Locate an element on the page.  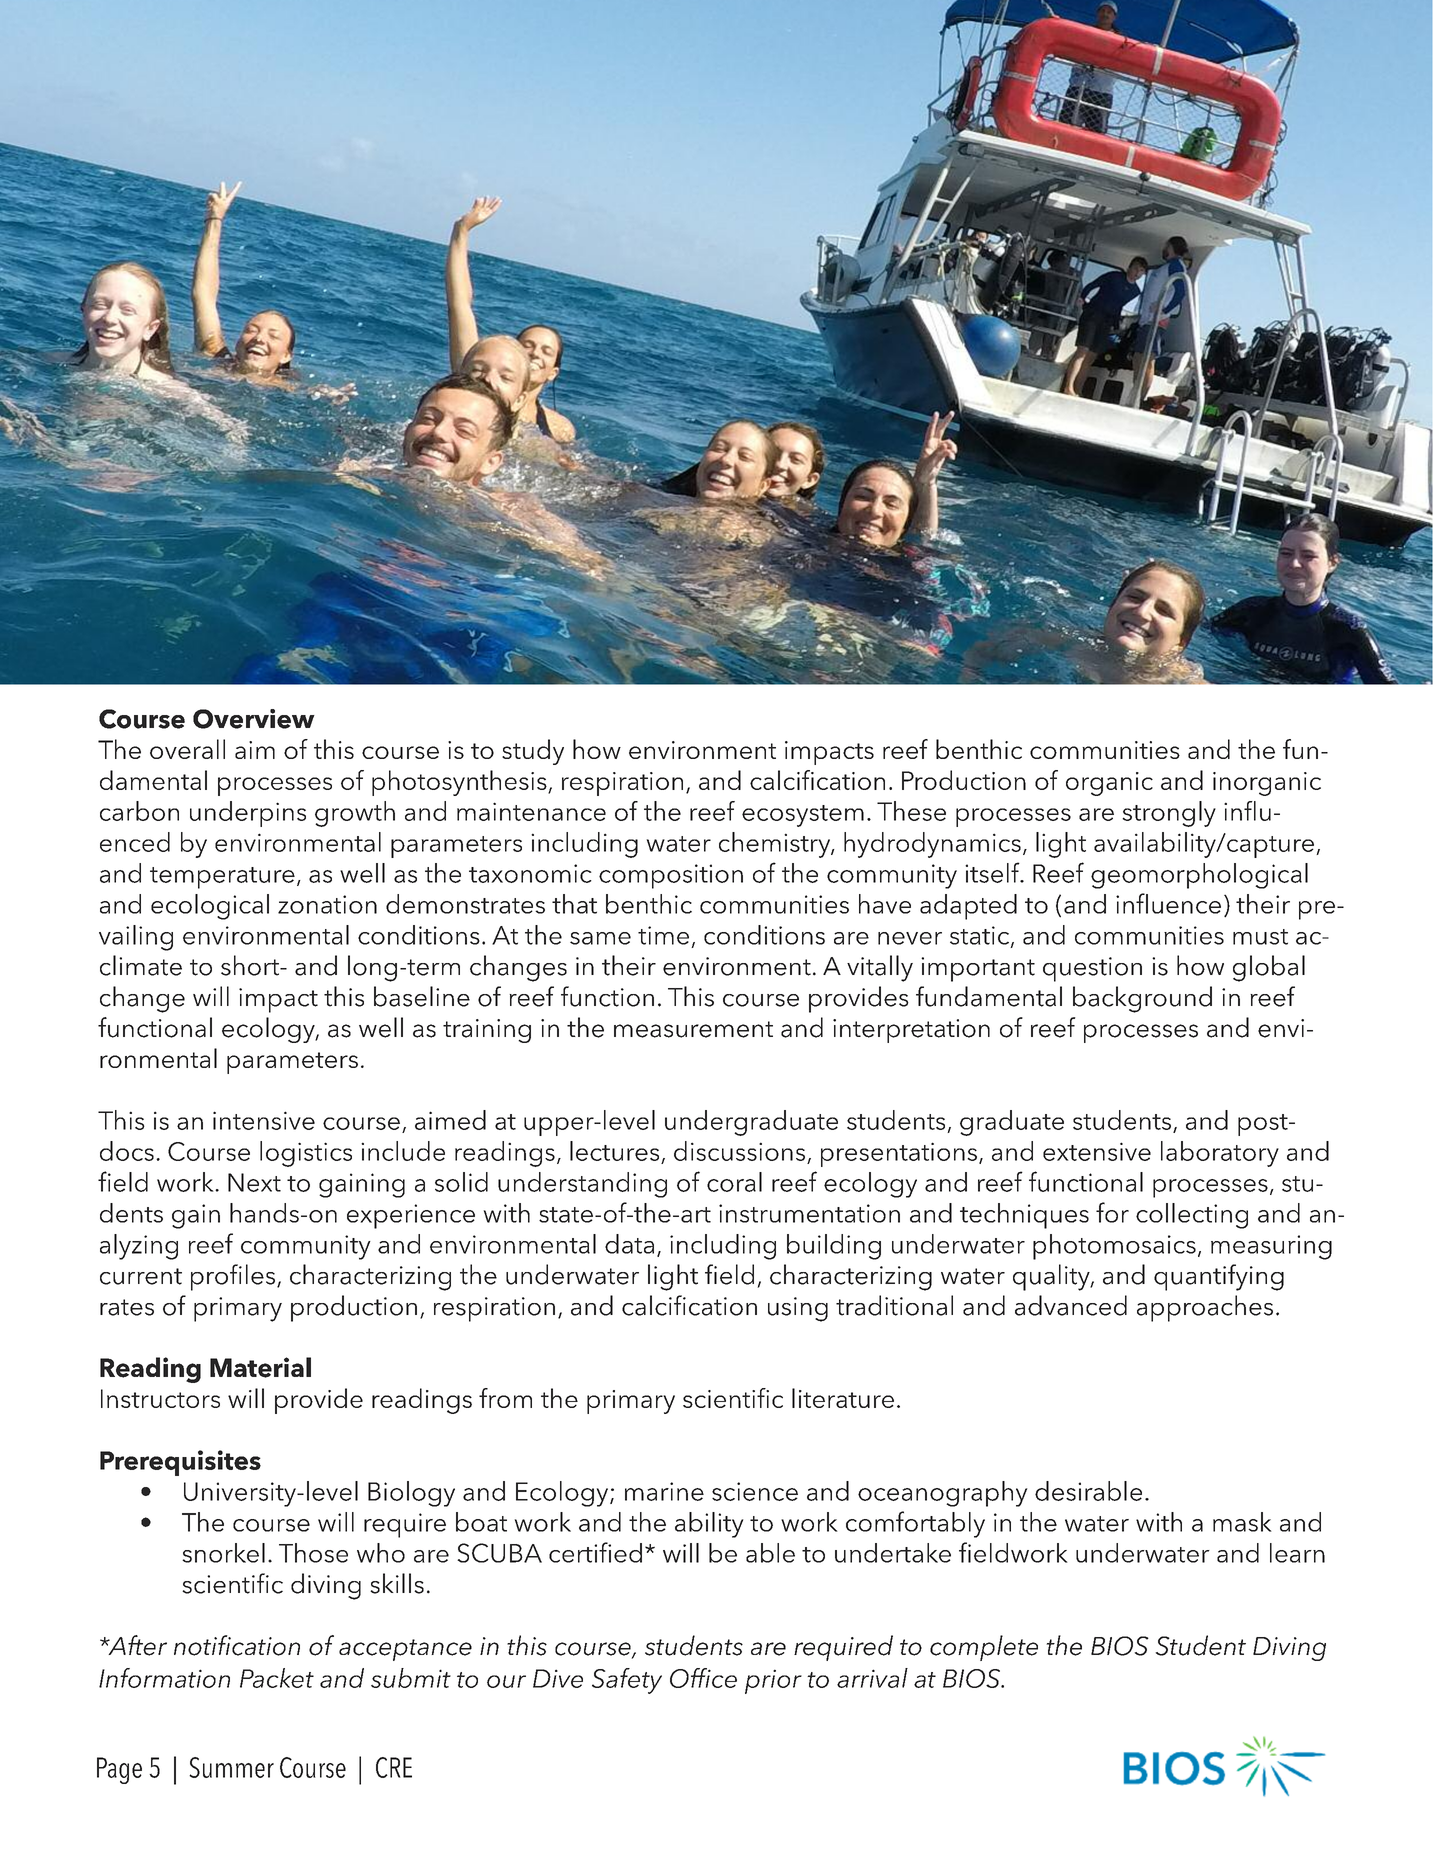
Overview is located at coordinates (254, 719).
